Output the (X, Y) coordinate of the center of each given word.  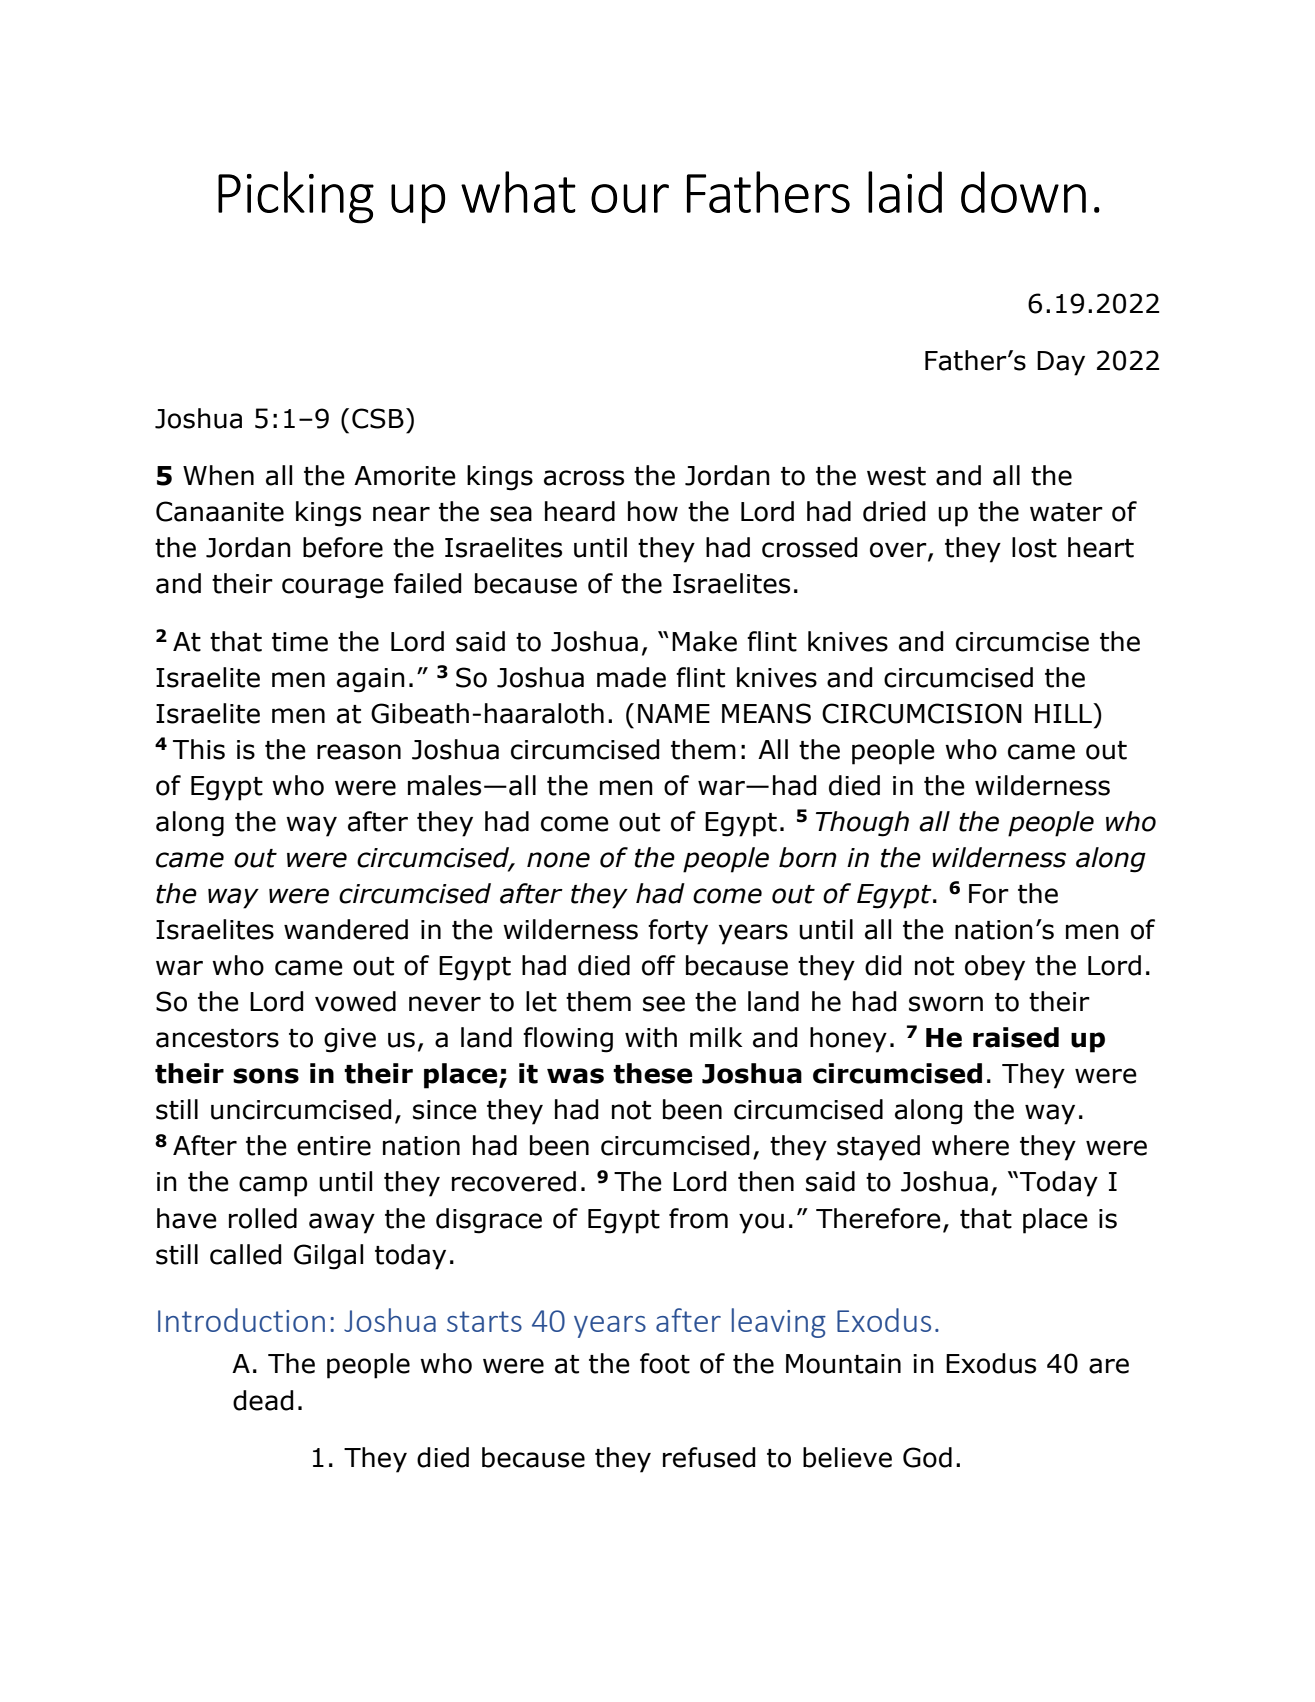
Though (862, 824)
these (652, 1073)
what (518, 192)
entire (334, 1146)
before (343, 547)
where (970, 1145)
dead (263, 1400)
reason (359, 752)
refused (709, 1457)
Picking (296, 197)
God (927, 1457)
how (653, 511)
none (558, 860)
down (1023, 192)
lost (1034, 547)
